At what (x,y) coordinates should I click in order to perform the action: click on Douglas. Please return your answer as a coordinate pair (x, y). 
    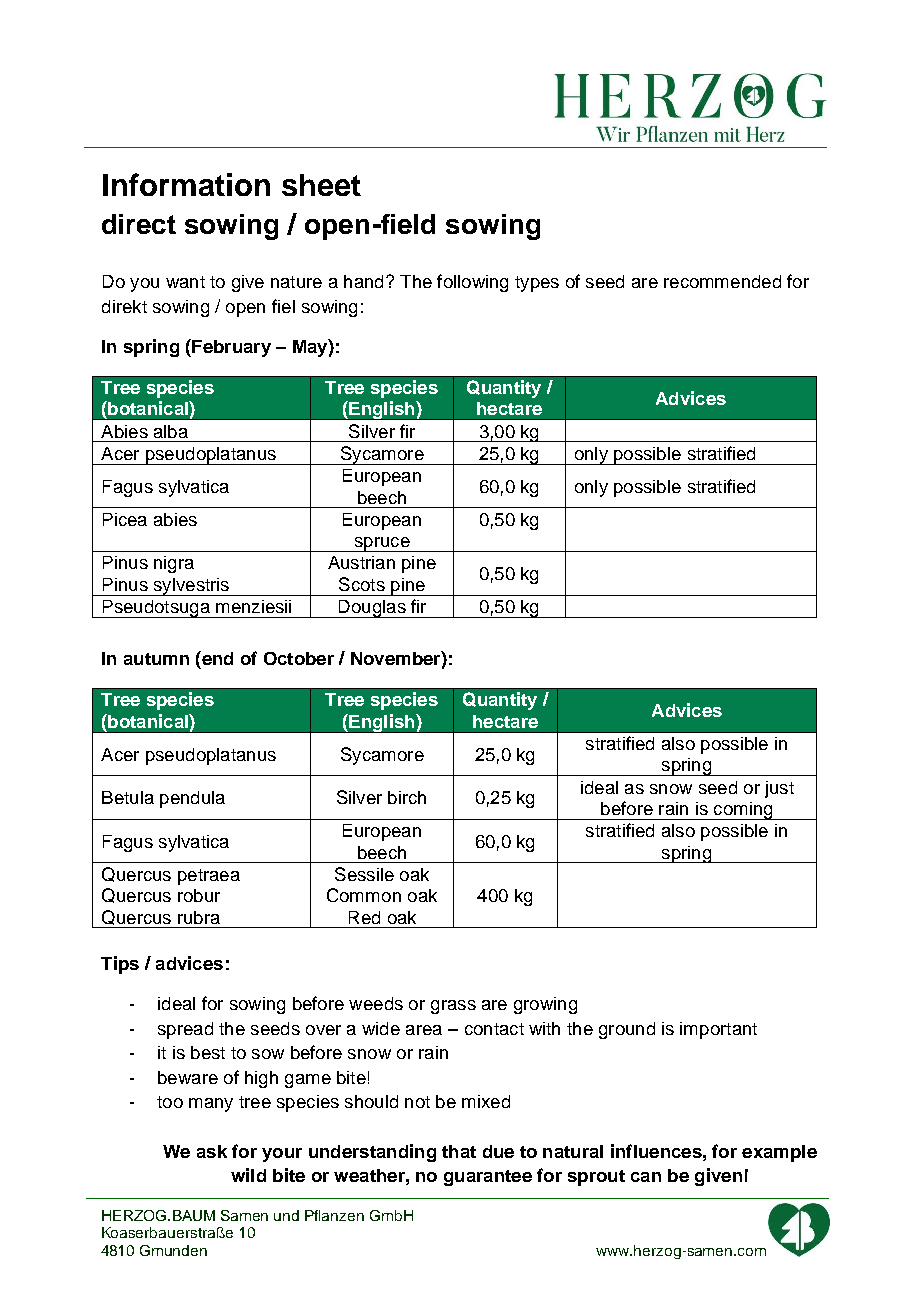
    Looking at the image, I should click on (372, 609).
